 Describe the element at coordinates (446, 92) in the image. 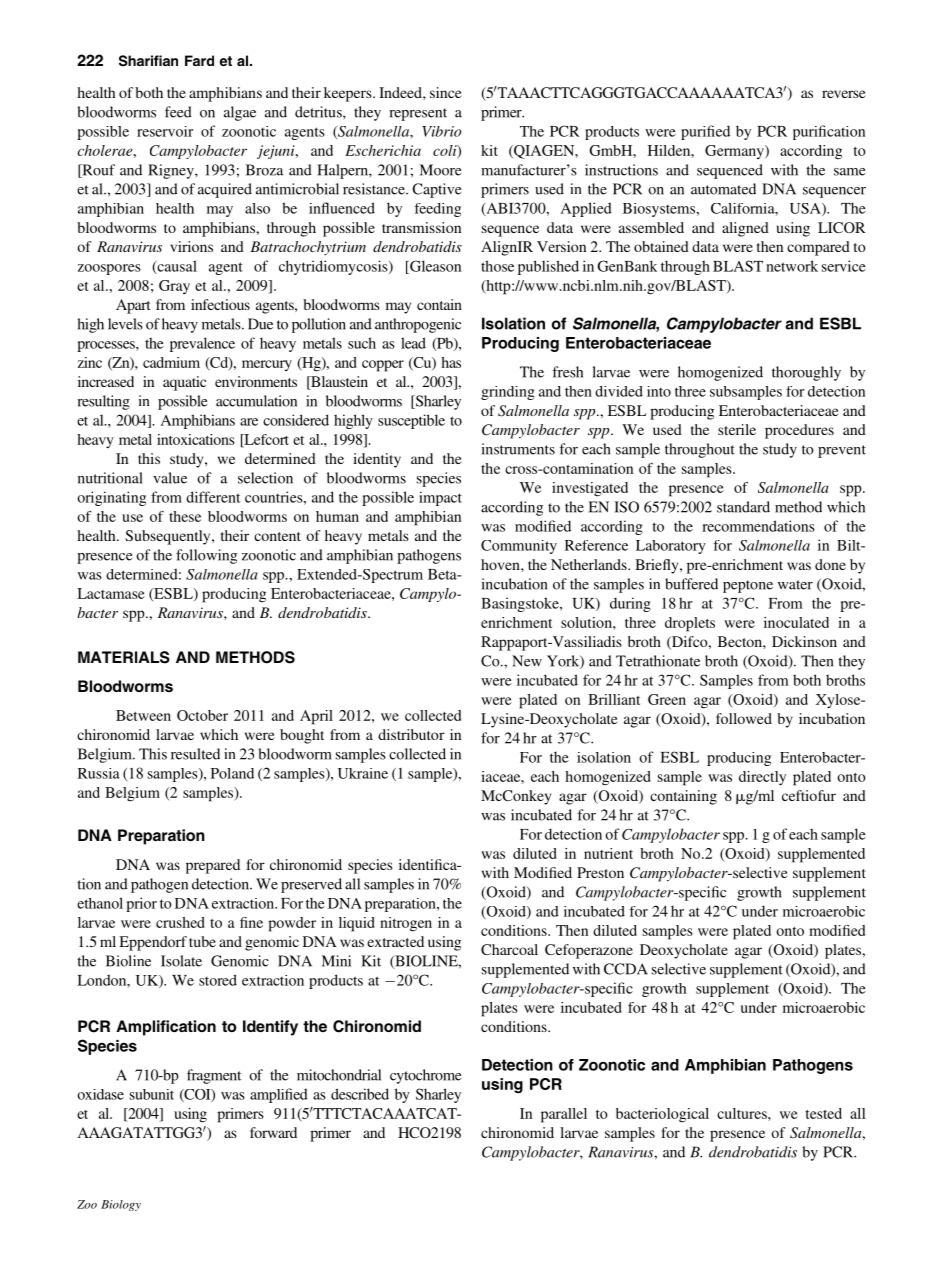

I see `since` at that location.
